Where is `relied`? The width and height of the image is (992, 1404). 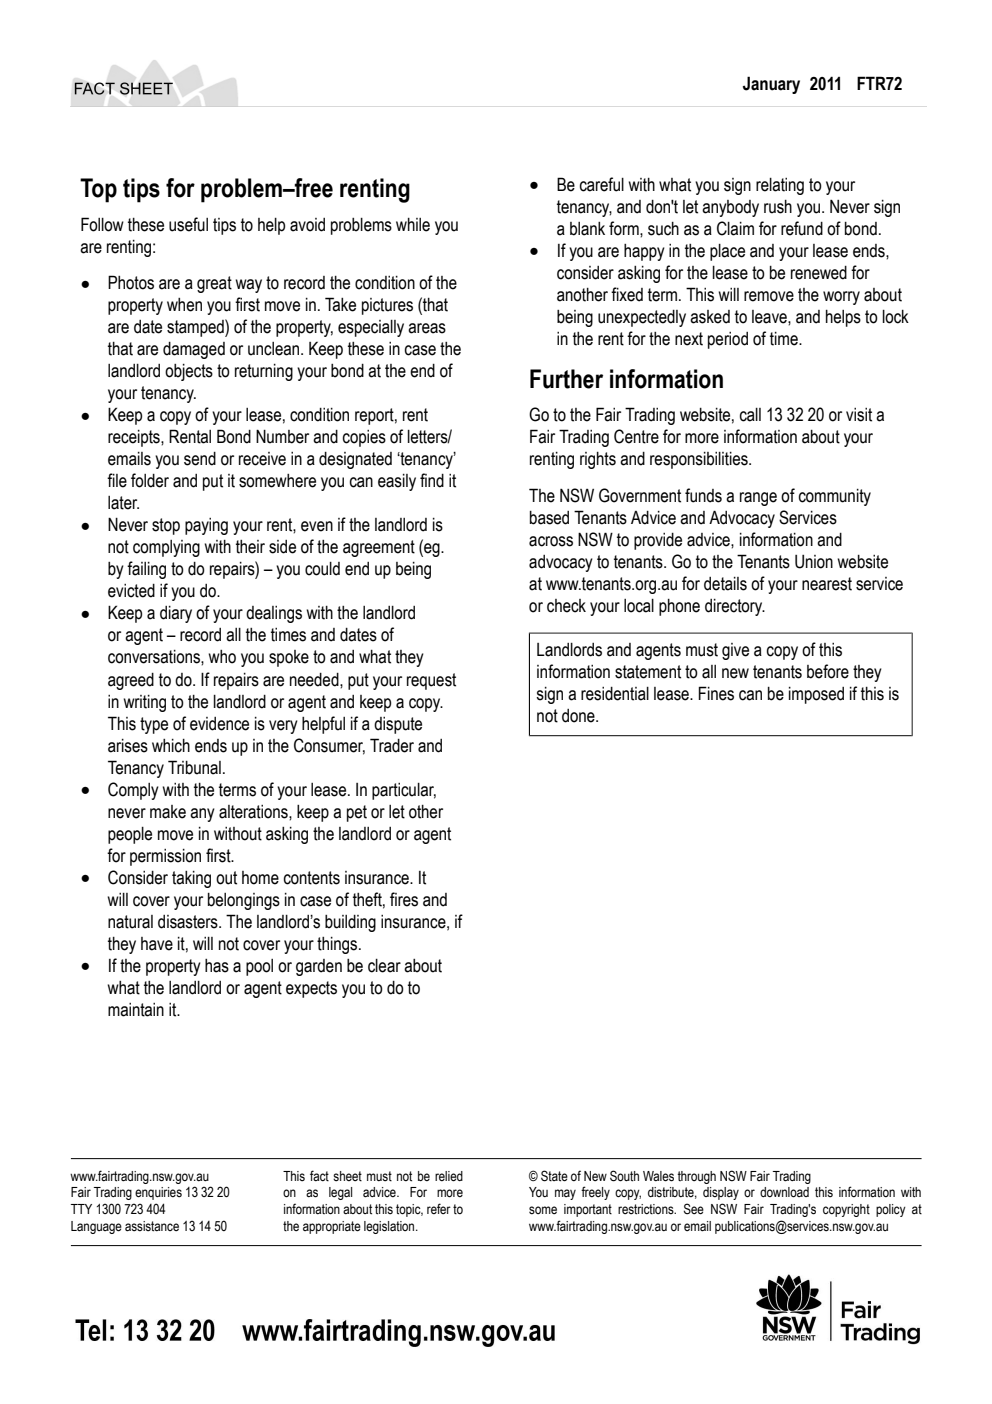 relied is located at coordinates (449, 1176).
